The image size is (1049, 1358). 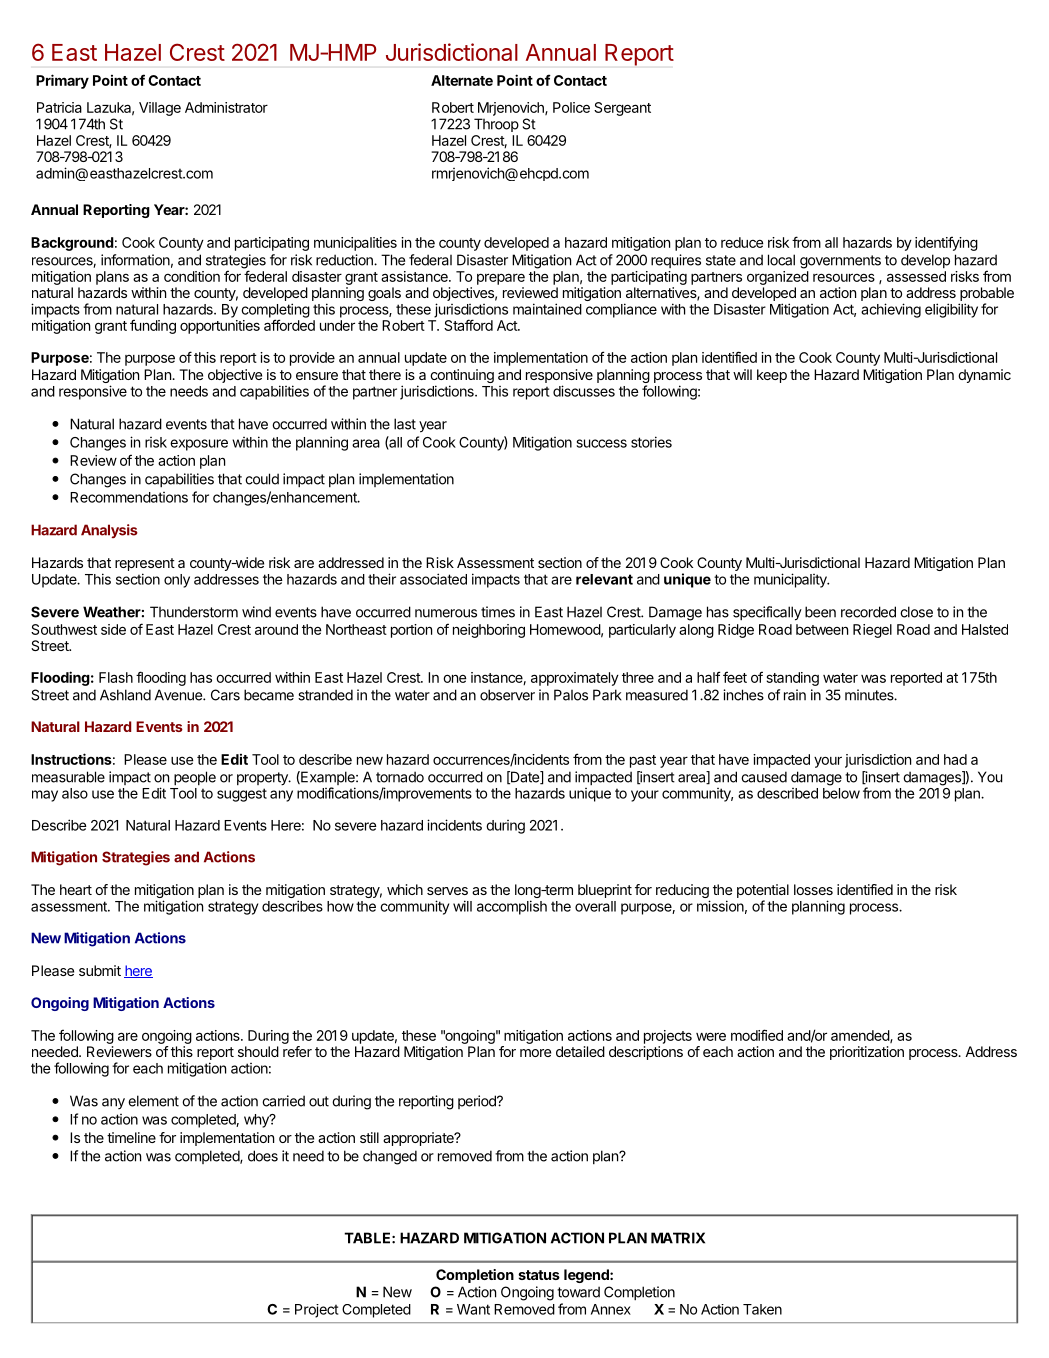 What do you see at coordinates (447, 891) in the screenshot?
I see `serves` at bounding box center [447, 891].
